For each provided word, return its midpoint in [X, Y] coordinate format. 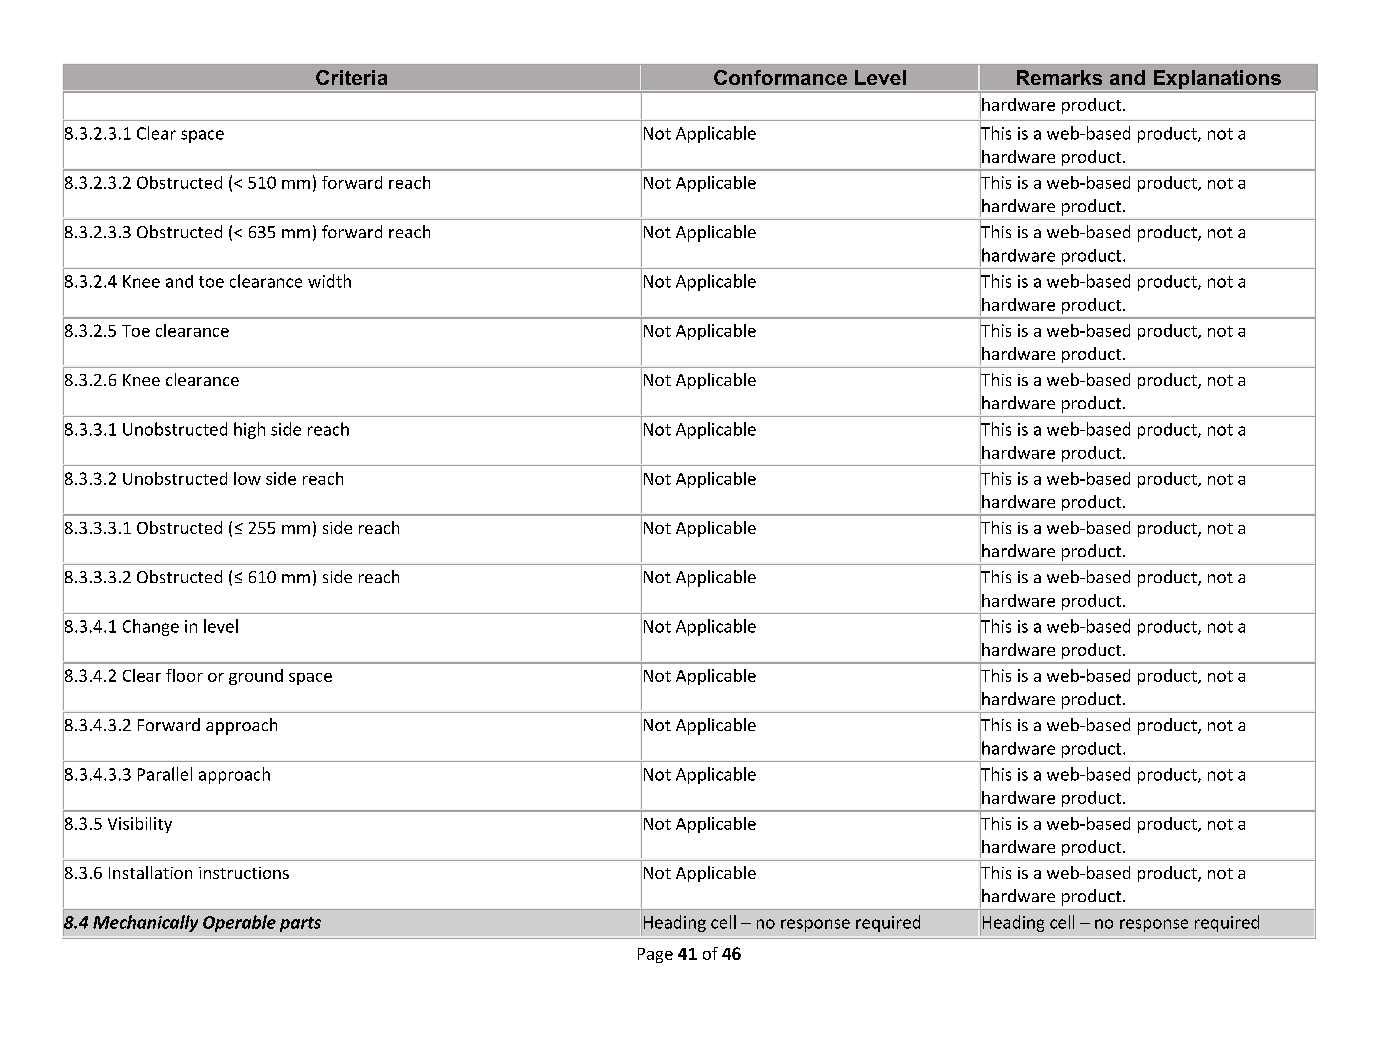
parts [300, 924]
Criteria [351, 77]
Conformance [780, 77]
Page [655, 955]
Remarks [1059, 77]
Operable [239, 923]
